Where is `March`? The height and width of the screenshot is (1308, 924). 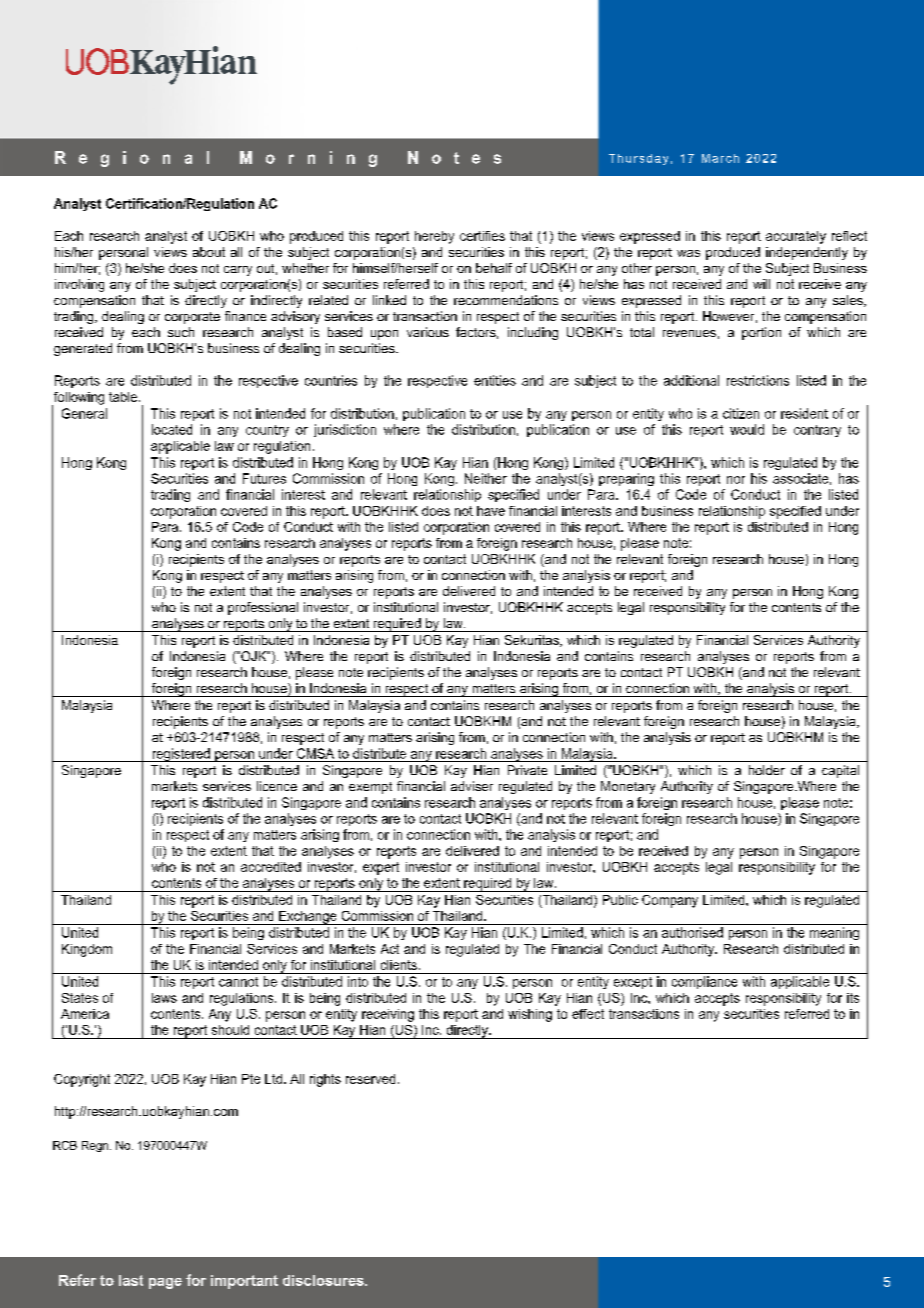 March is located at coordinates (720, 158).
